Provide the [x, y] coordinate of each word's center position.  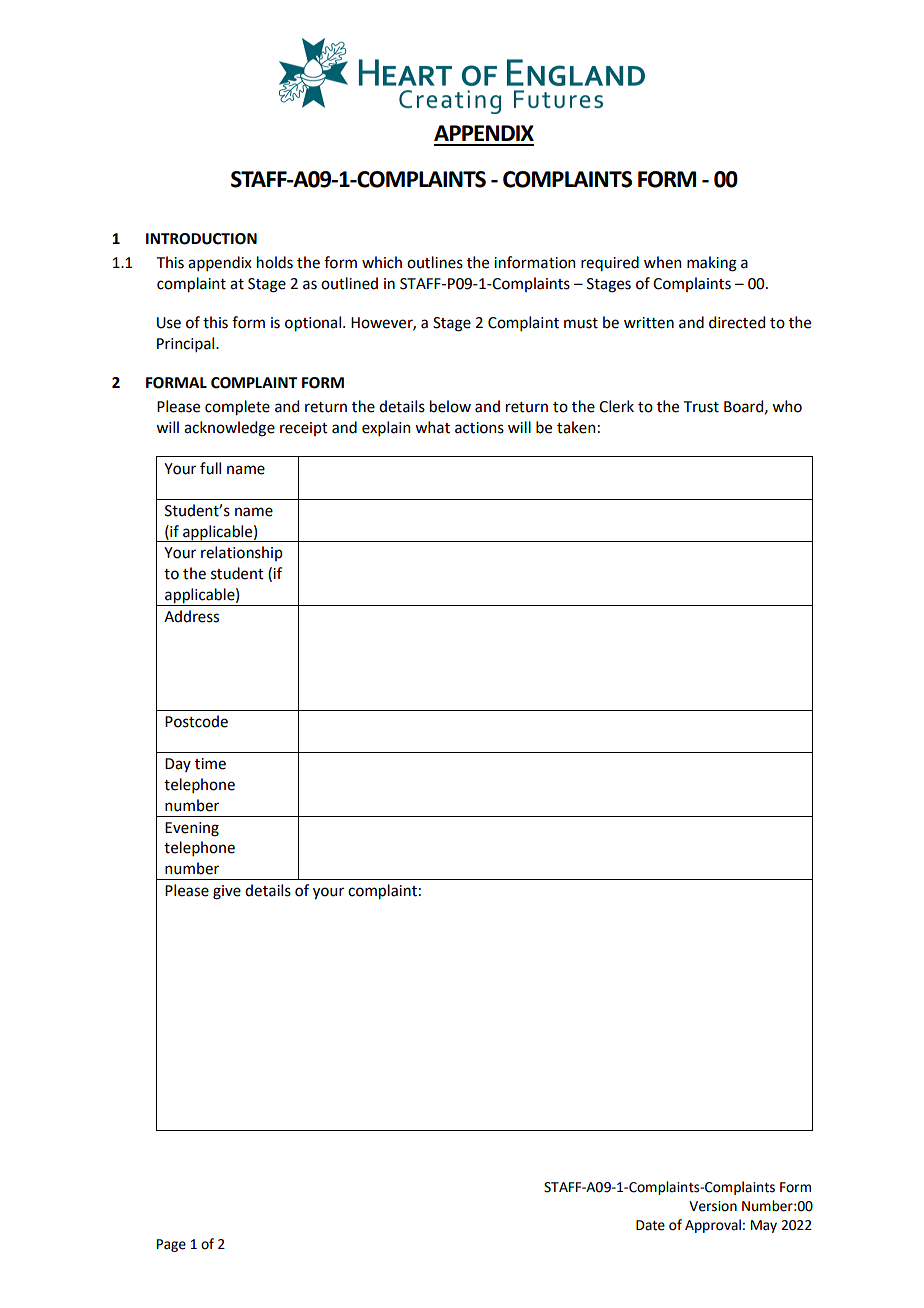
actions [479, 428]
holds [275, 262]
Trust [701, 407]
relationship [242, 553]
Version [713, 1206]
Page [171, 1245]
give [227, 892]
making [712, 264]
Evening [192, 829]
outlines [435, 262]
